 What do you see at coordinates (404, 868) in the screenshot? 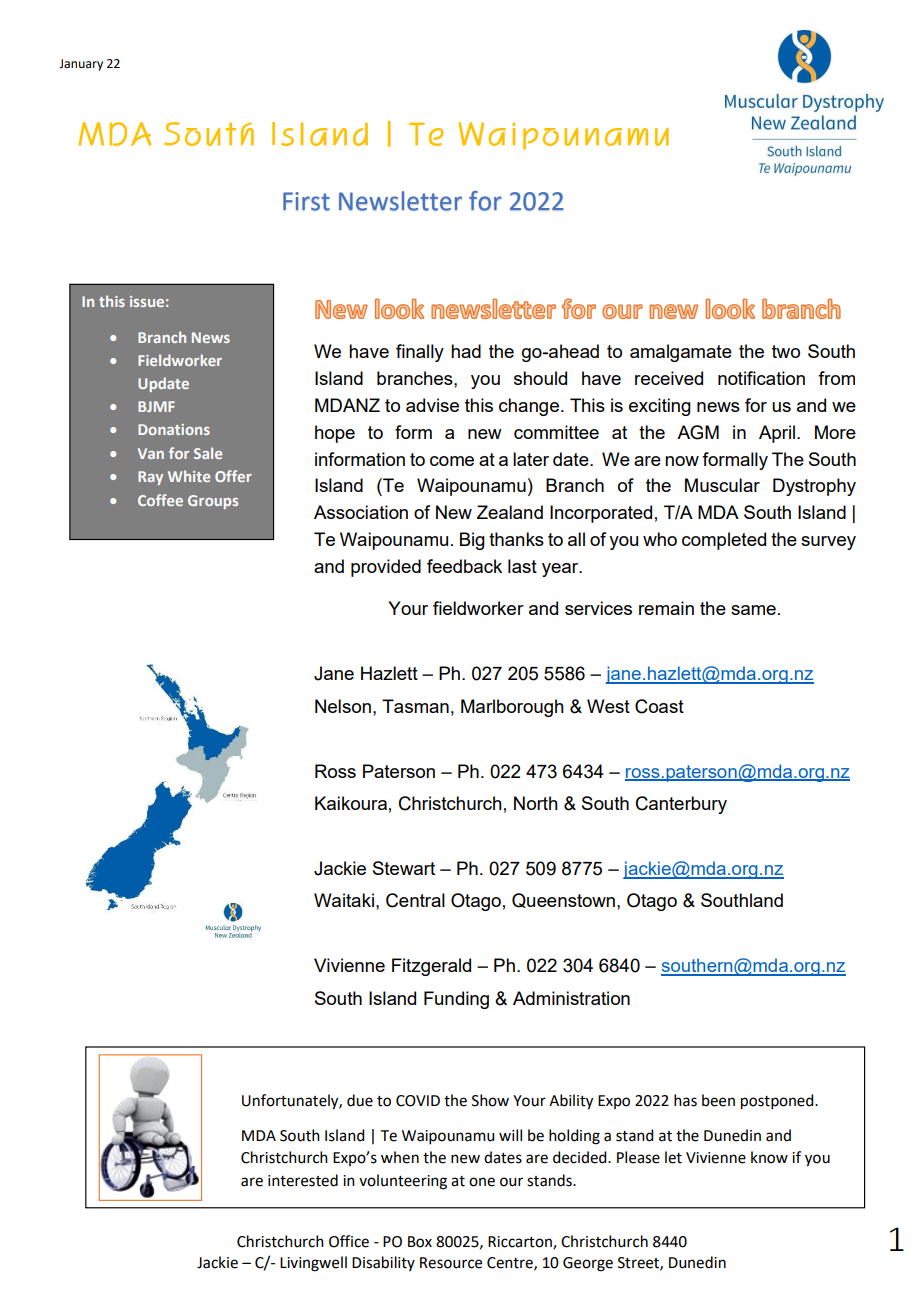
I see `Stewart` at bounding box center [404, 868].
